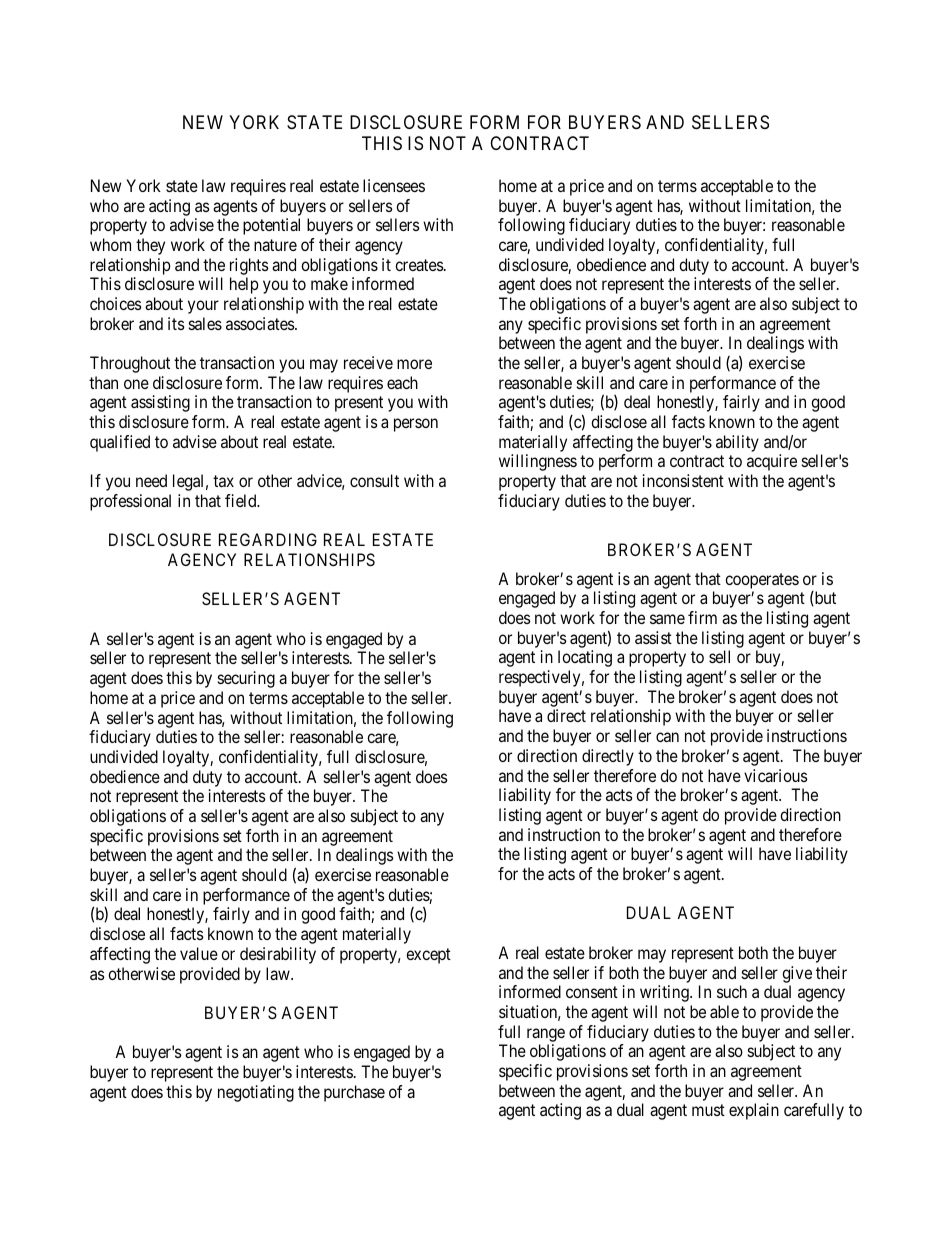 This screenshot has width=952, height=1233. Describe the element at coordinates (256, 1093) in the screenshot. I see `negotiating` at that location.
